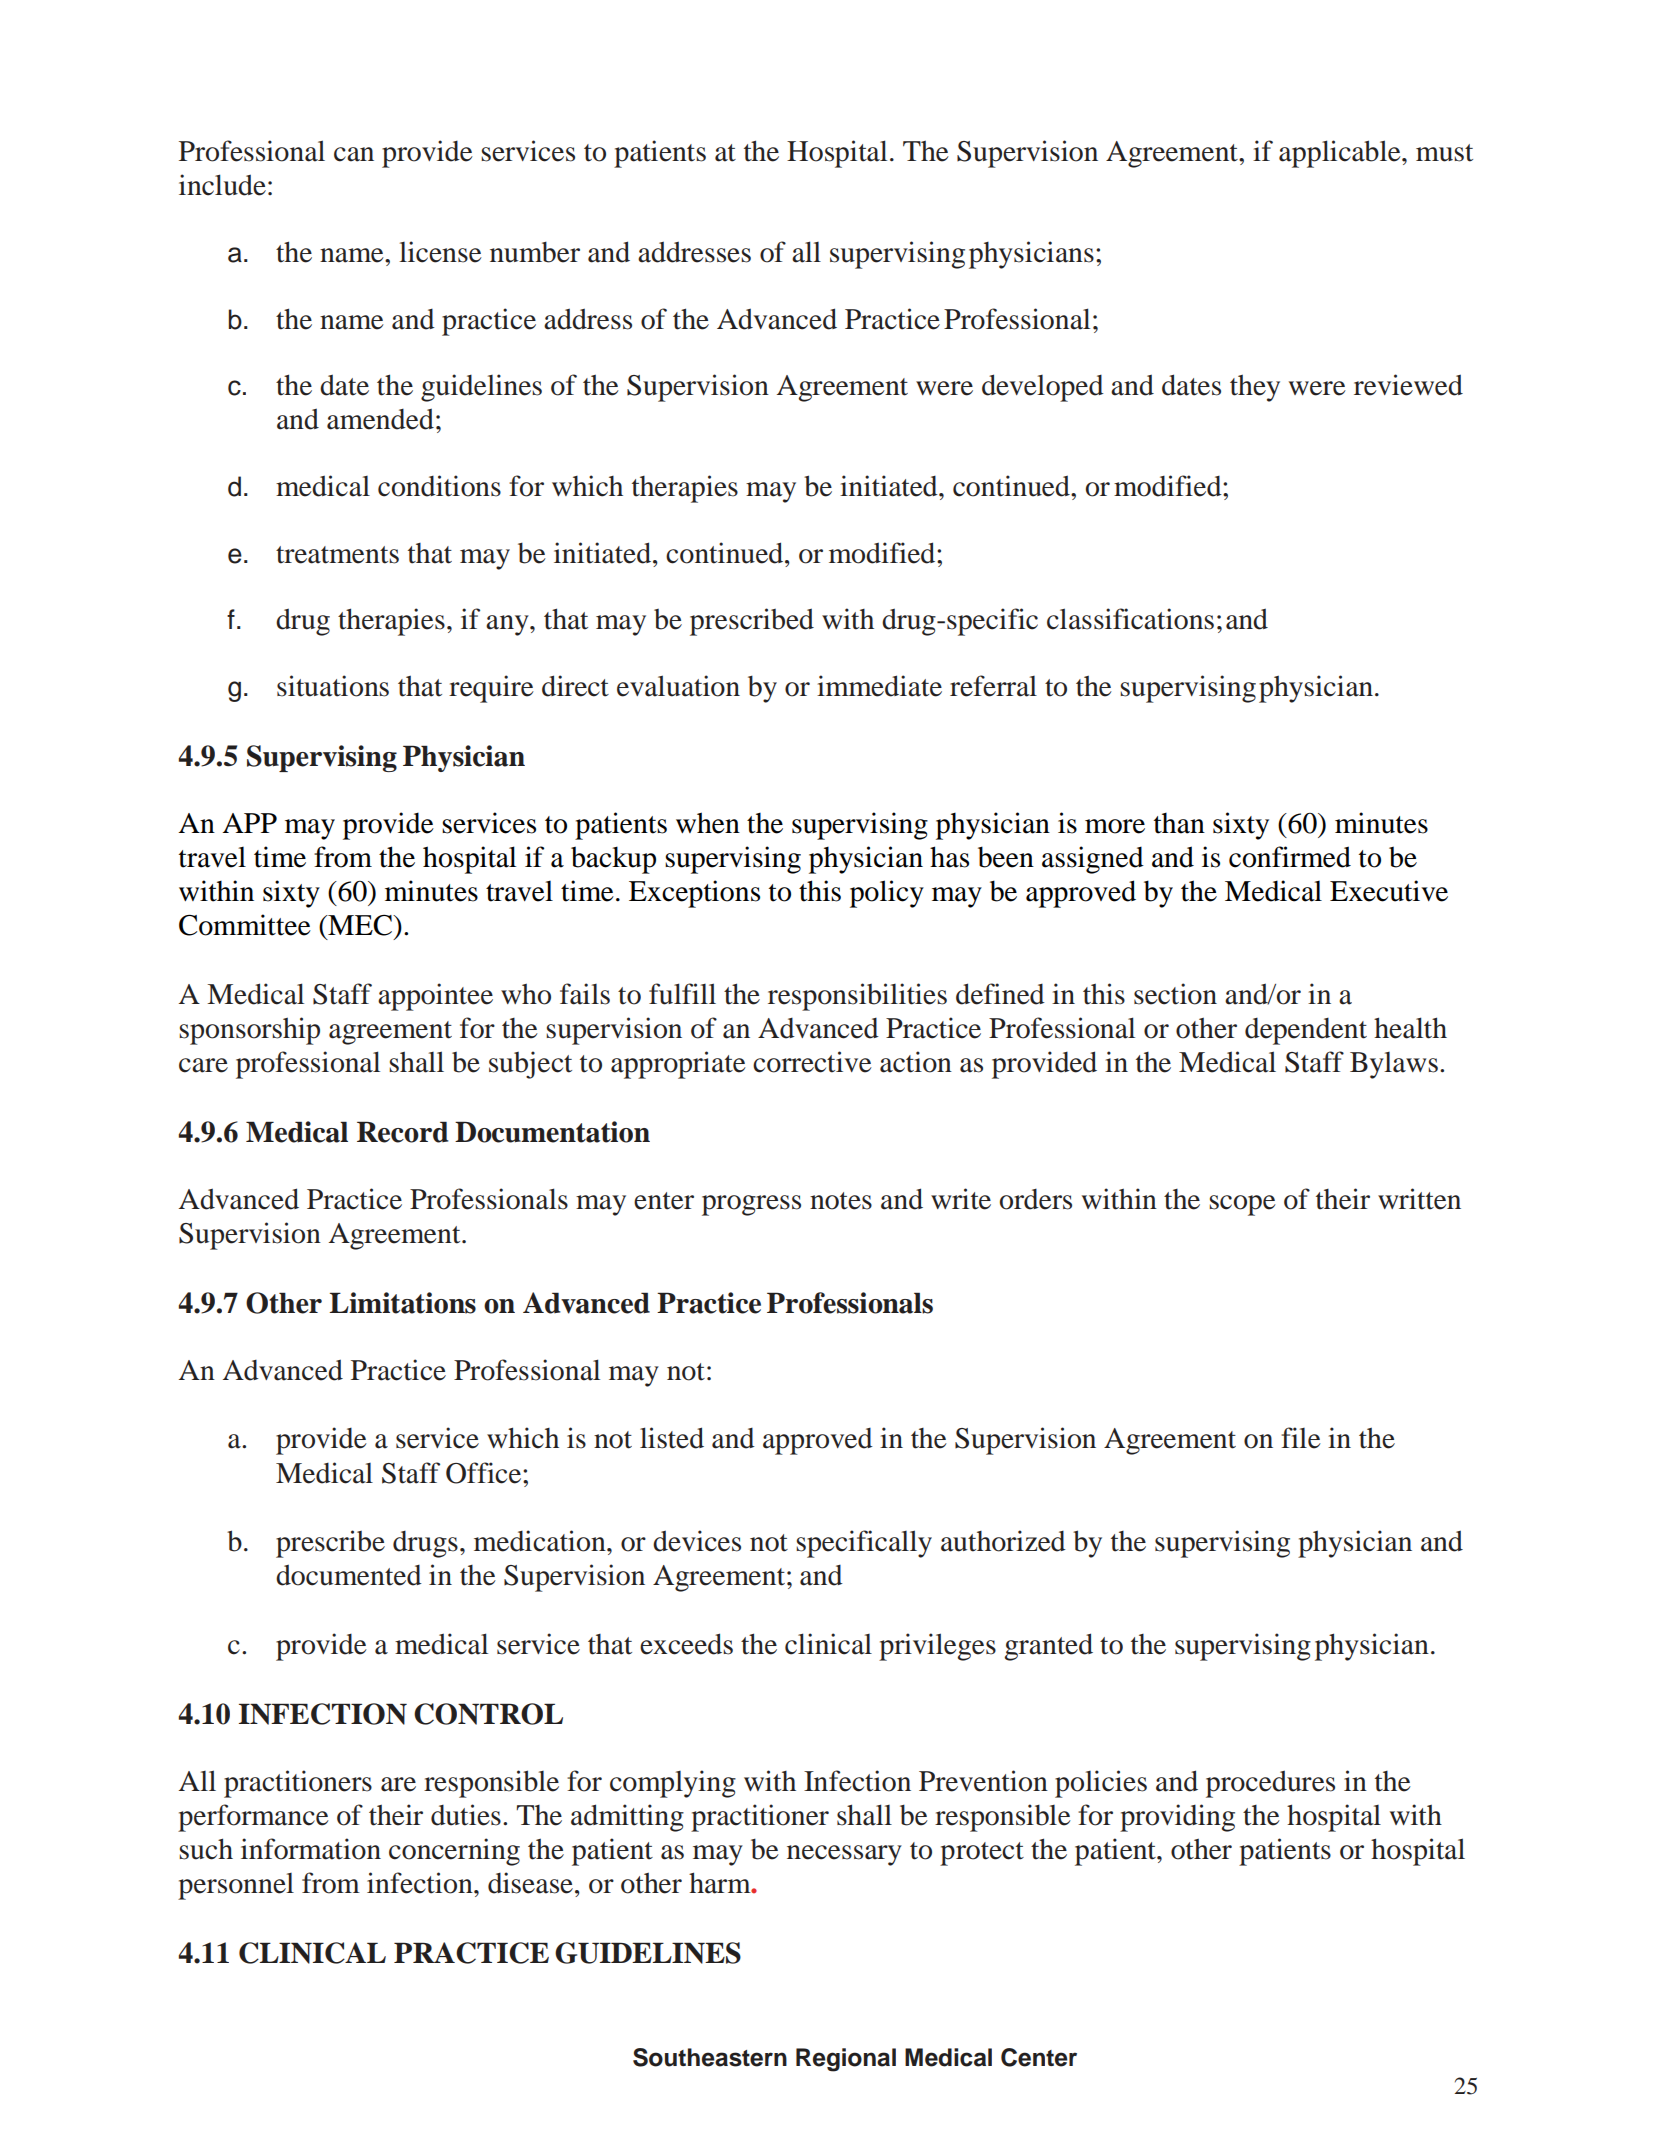  I want to click on can, so click(354, 154).
